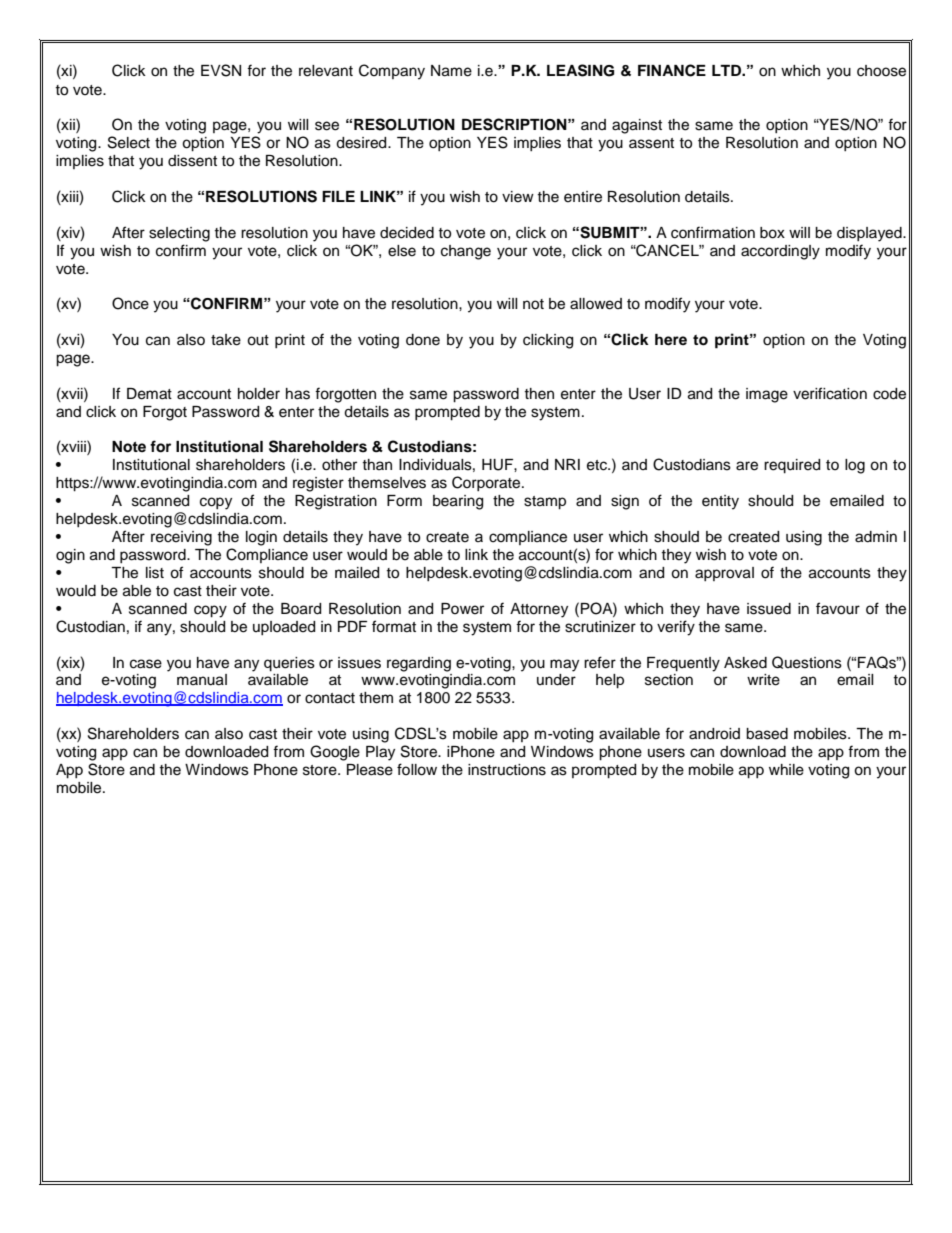 The image size is (952, 1233). Describe the element at coordinates (545, 503) in the image. I see `stamp` at that location.
